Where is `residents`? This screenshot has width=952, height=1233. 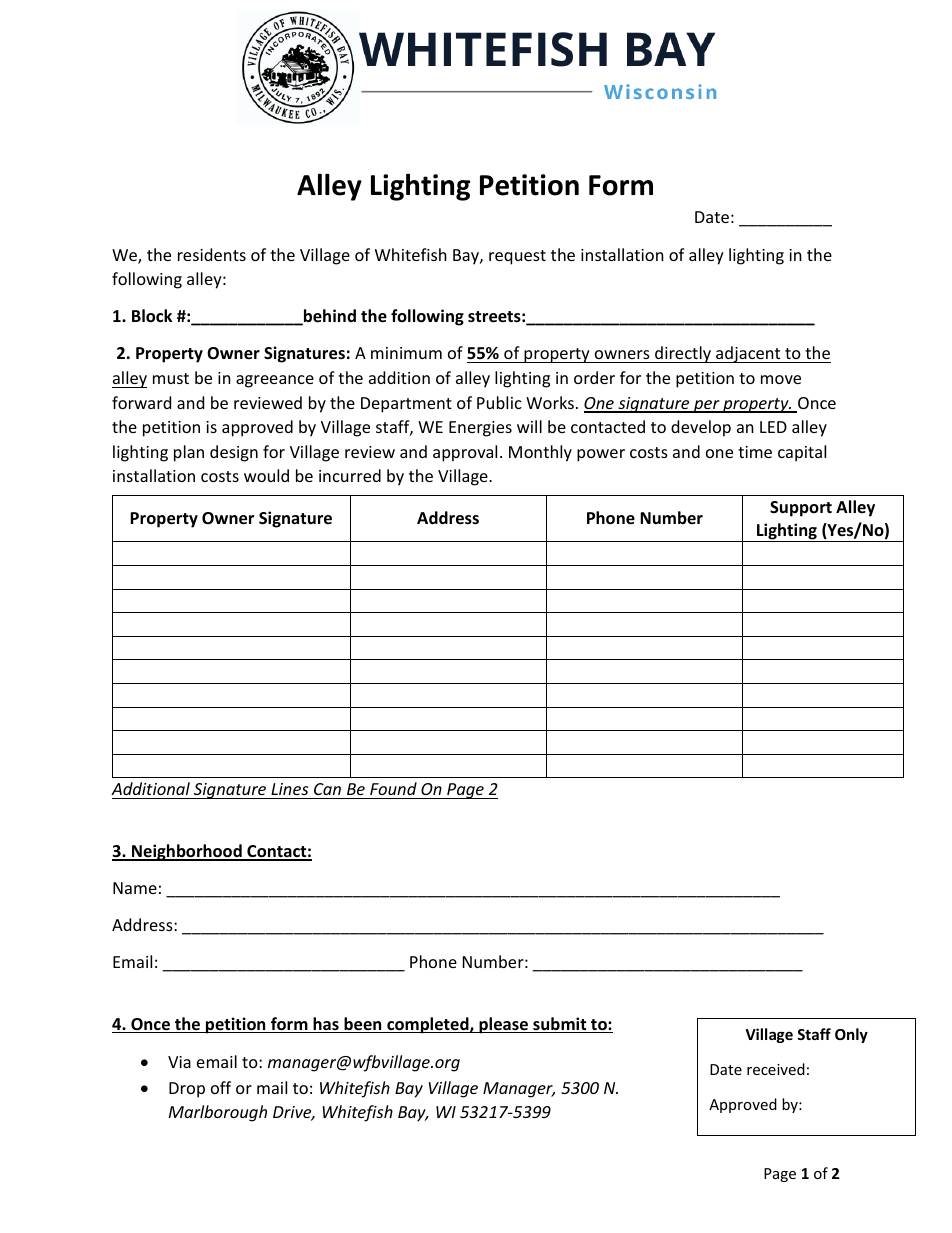
residents is located at coordinates (212, 254).
